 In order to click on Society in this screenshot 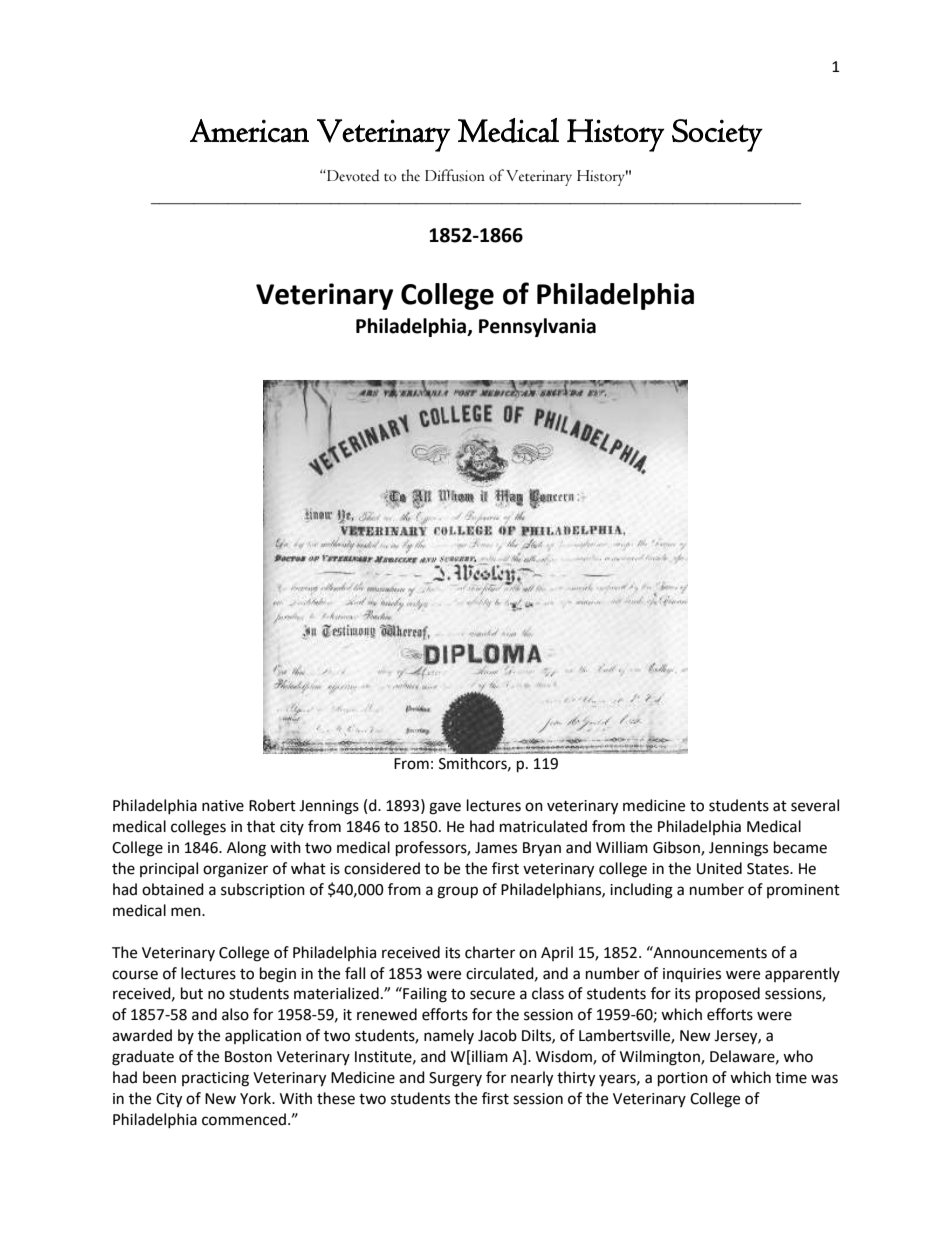, I will do `click(717, 135)`.
